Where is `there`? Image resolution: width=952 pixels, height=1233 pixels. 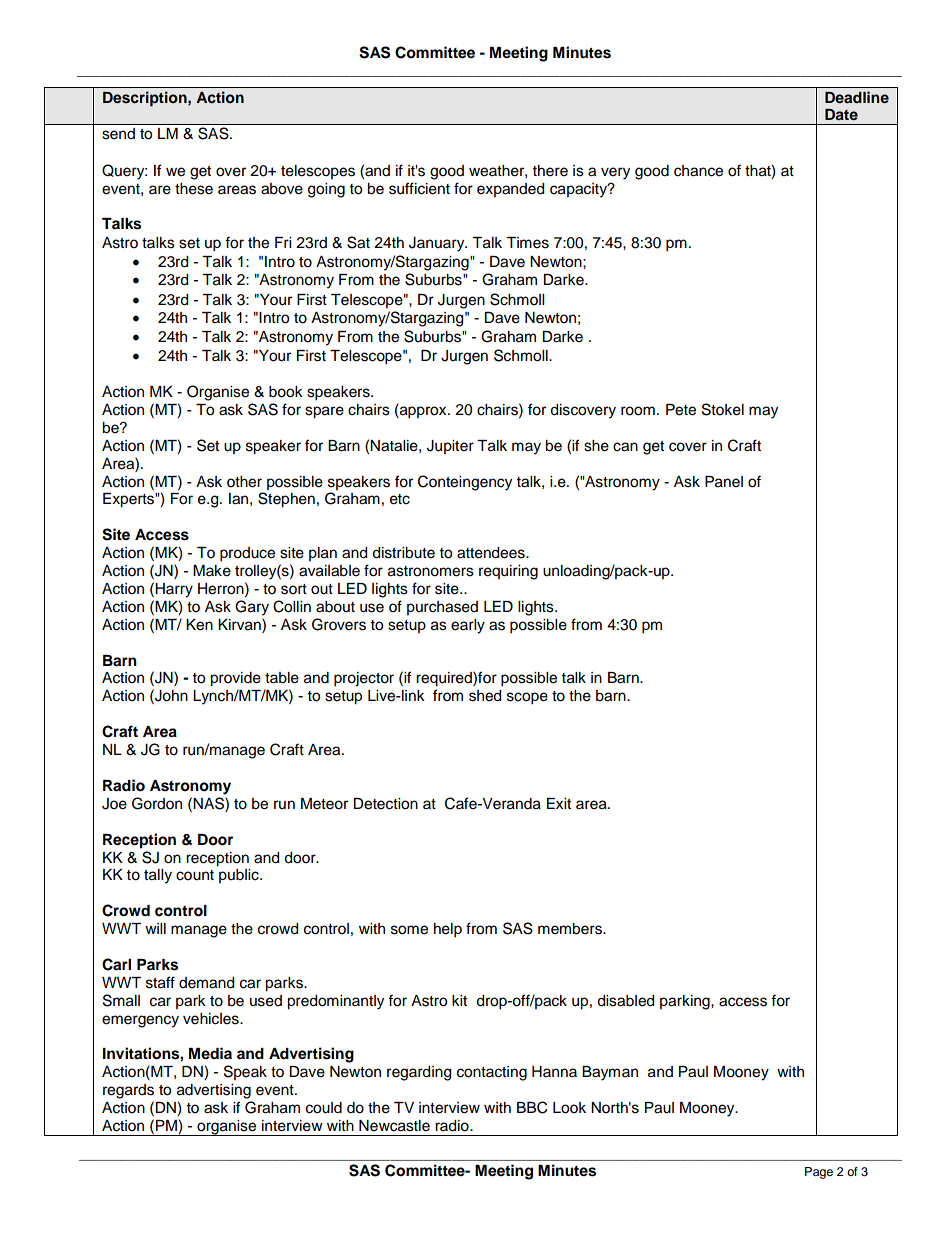 there is located at coordinates (550, 171).
